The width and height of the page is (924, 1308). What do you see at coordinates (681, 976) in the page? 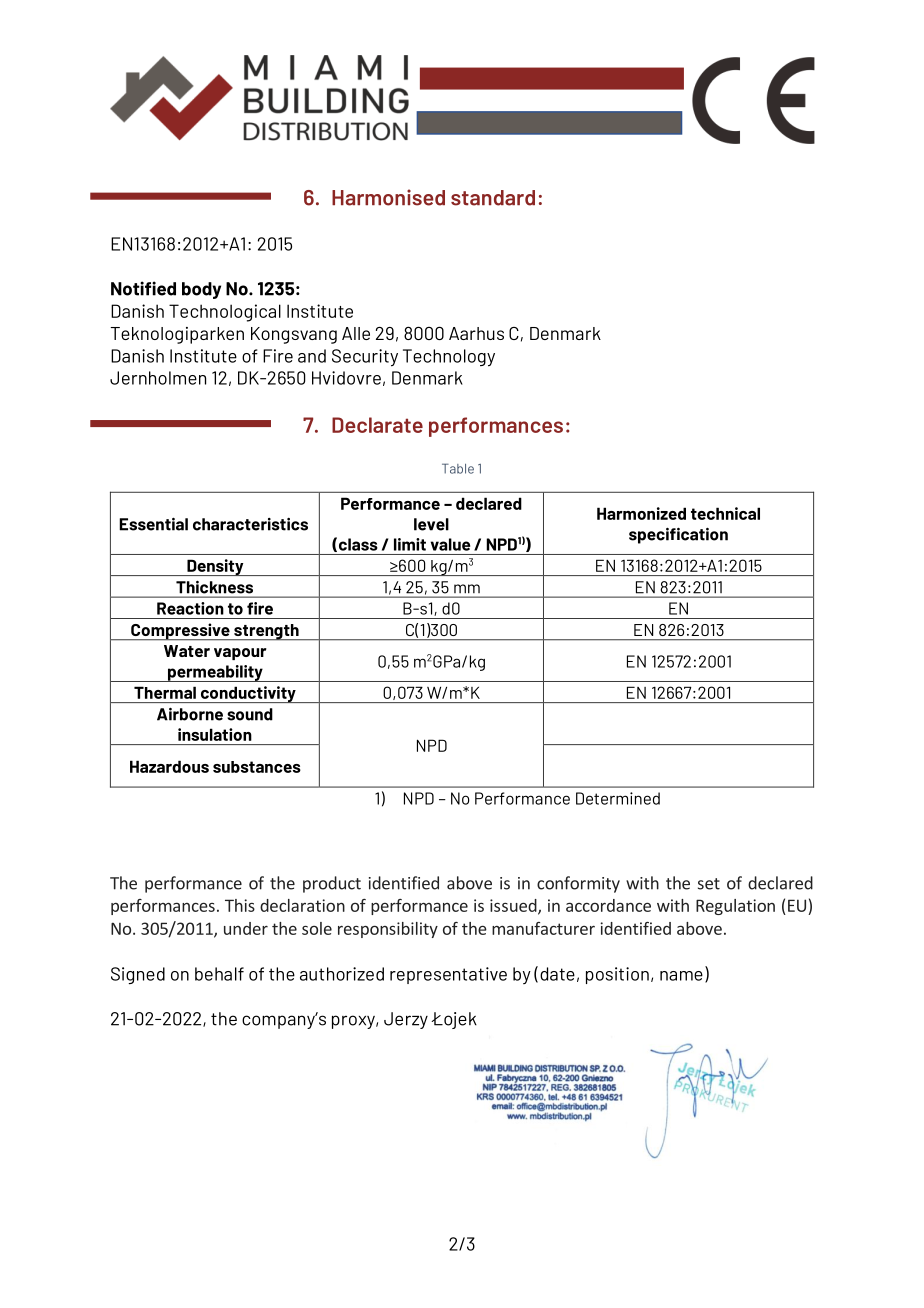
I see `name` at bounding box center [681, 976].
